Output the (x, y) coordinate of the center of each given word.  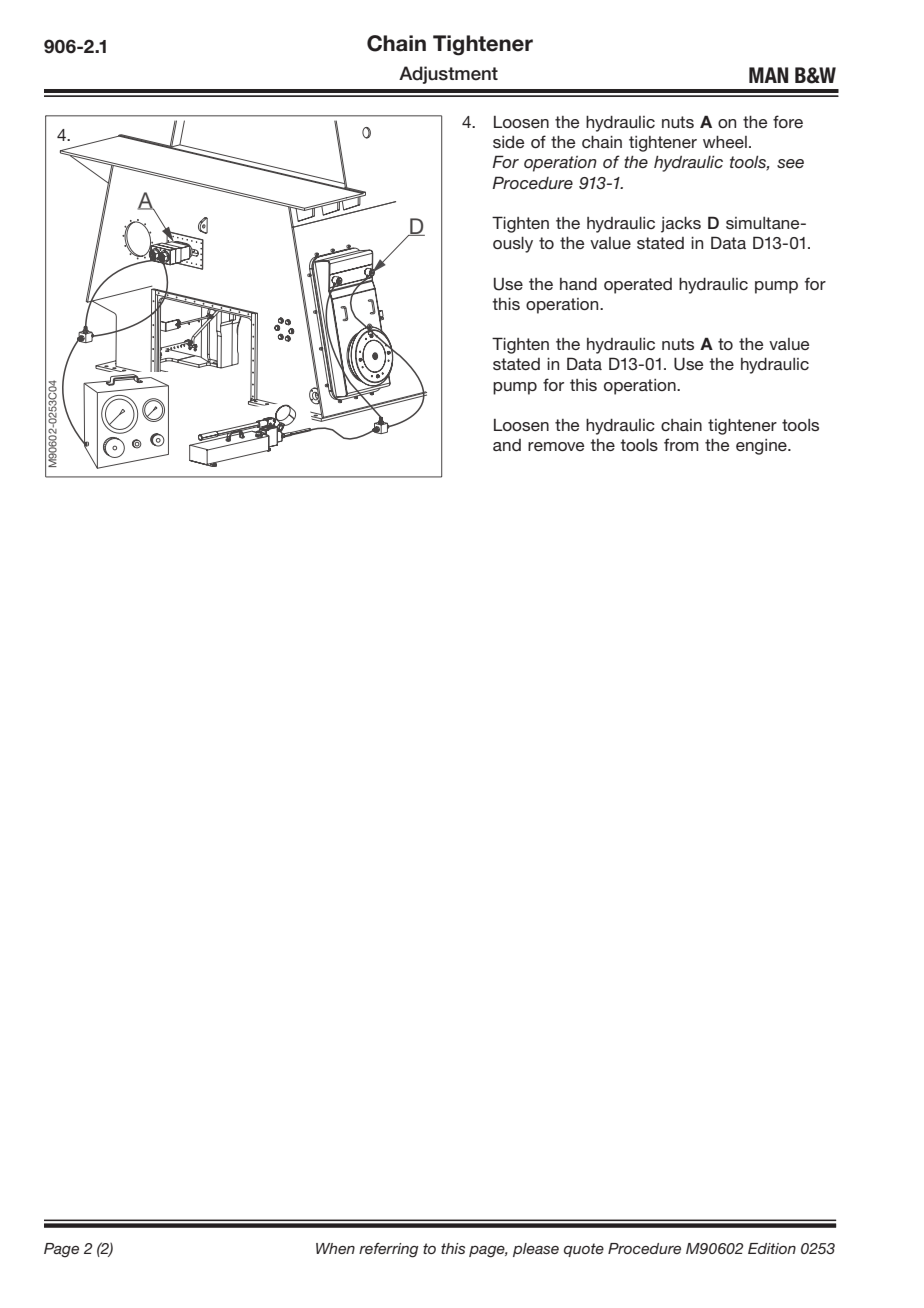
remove (556, 446)
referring (389, 1250)
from (681, 444)
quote (584, 1250)
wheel (725, 142)
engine (762, 447)
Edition (772, 1248)
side (508, 142)
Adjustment (448, 75)
